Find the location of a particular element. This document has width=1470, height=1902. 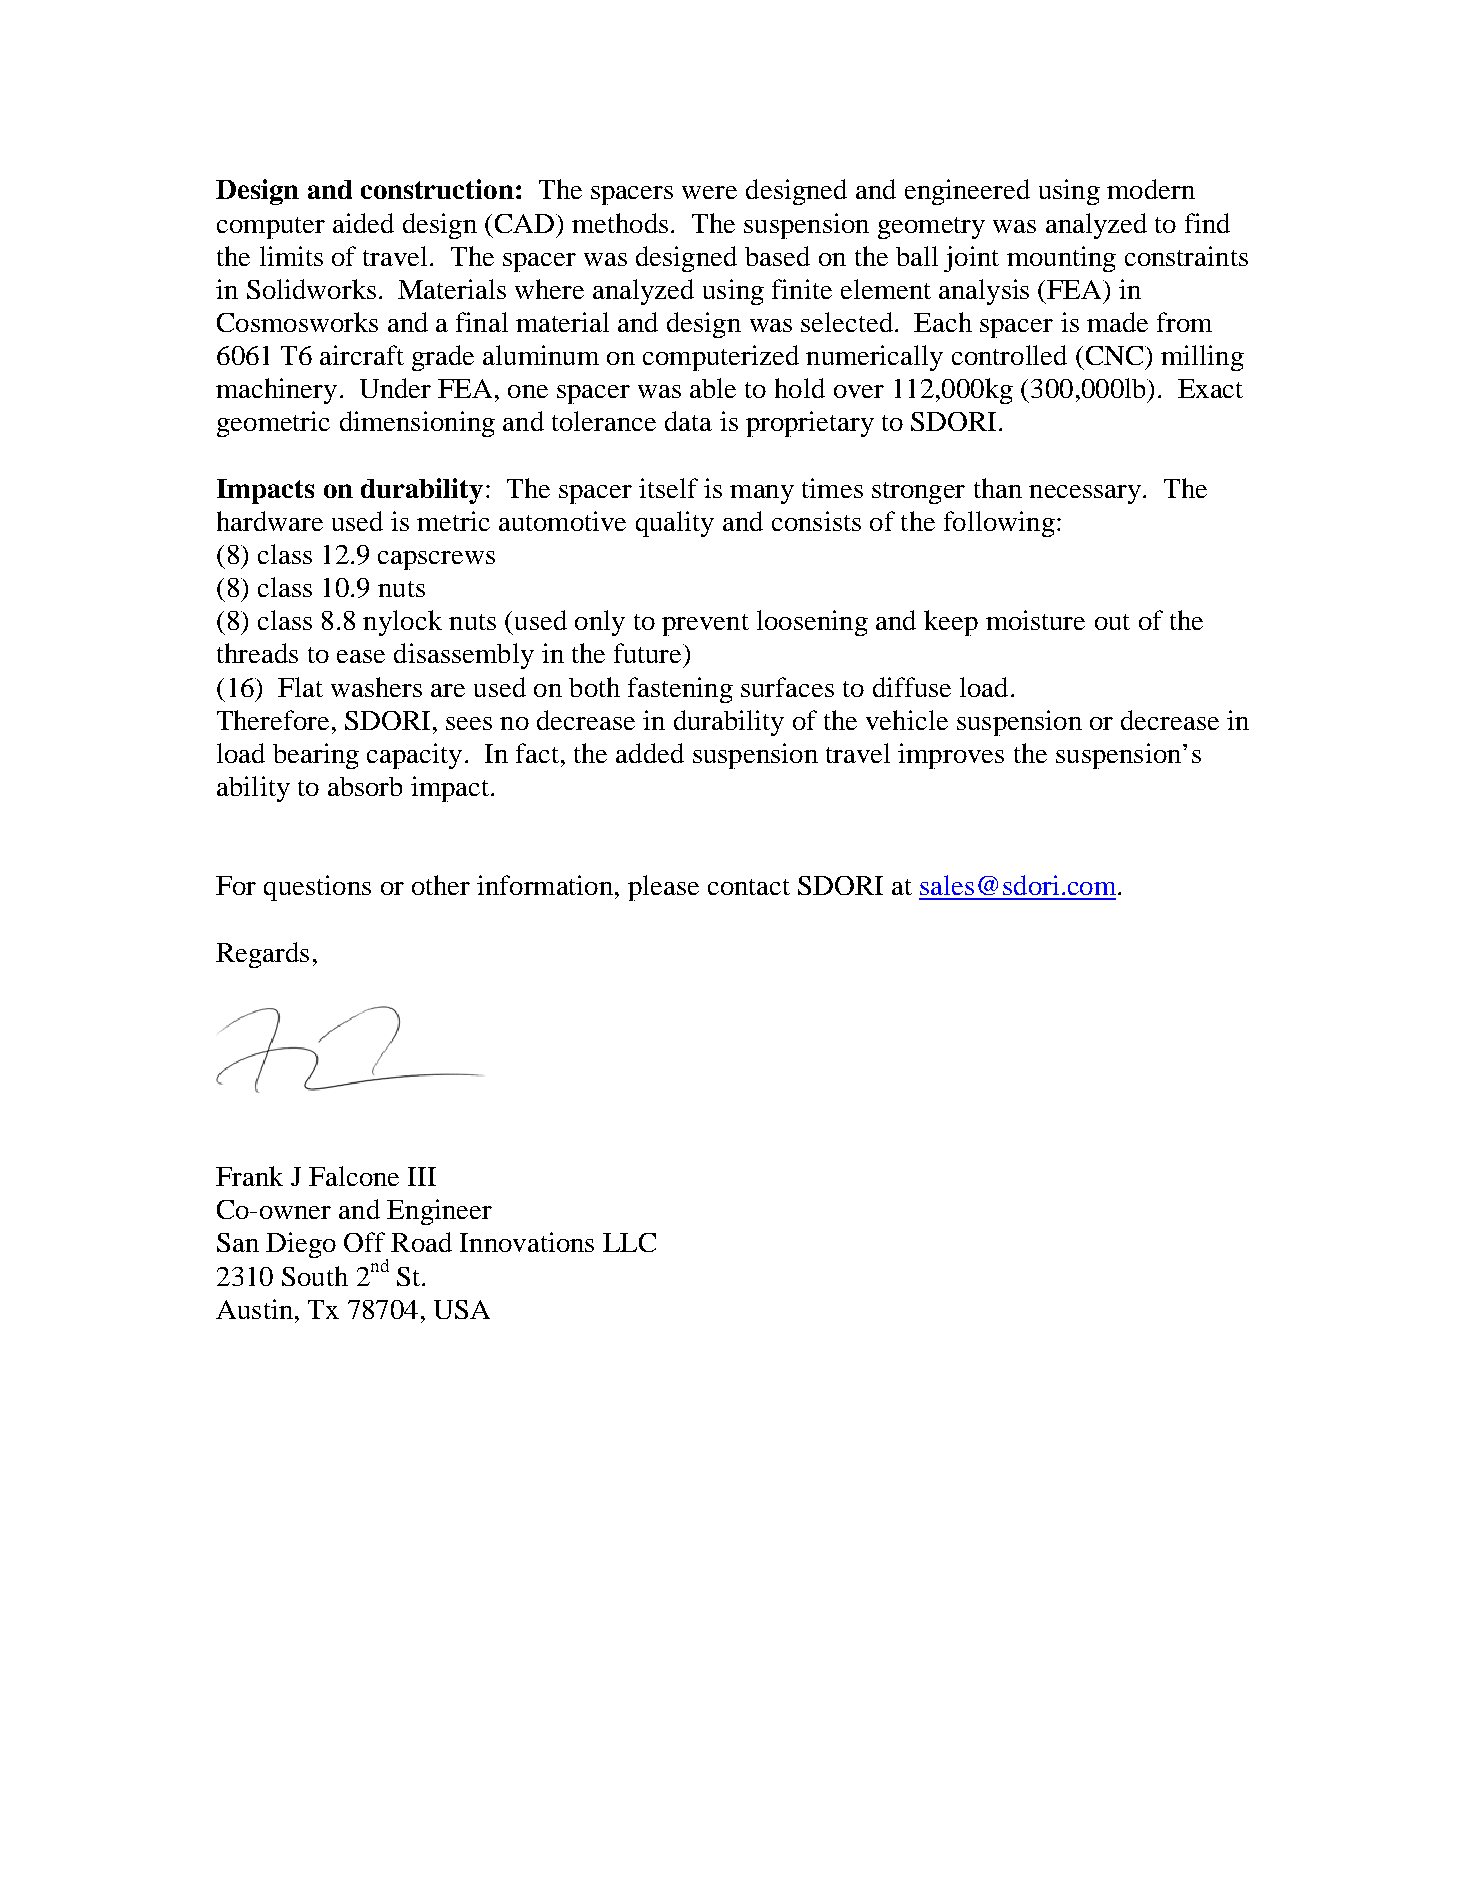

bearing is located at coordinates (316, 756).
